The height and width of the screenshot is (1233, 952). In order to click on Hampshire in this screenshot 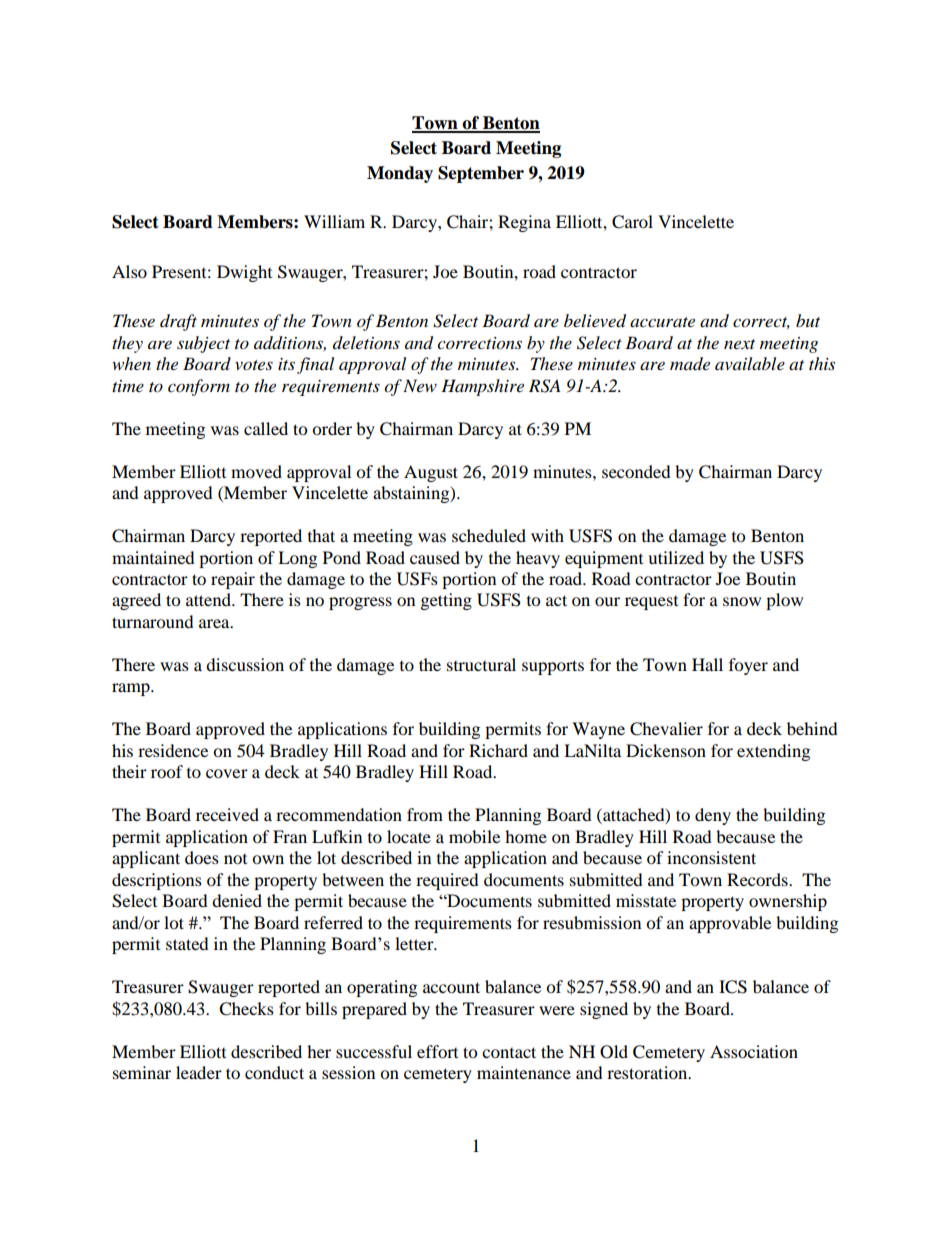, I will do `click(482, 387)`.
